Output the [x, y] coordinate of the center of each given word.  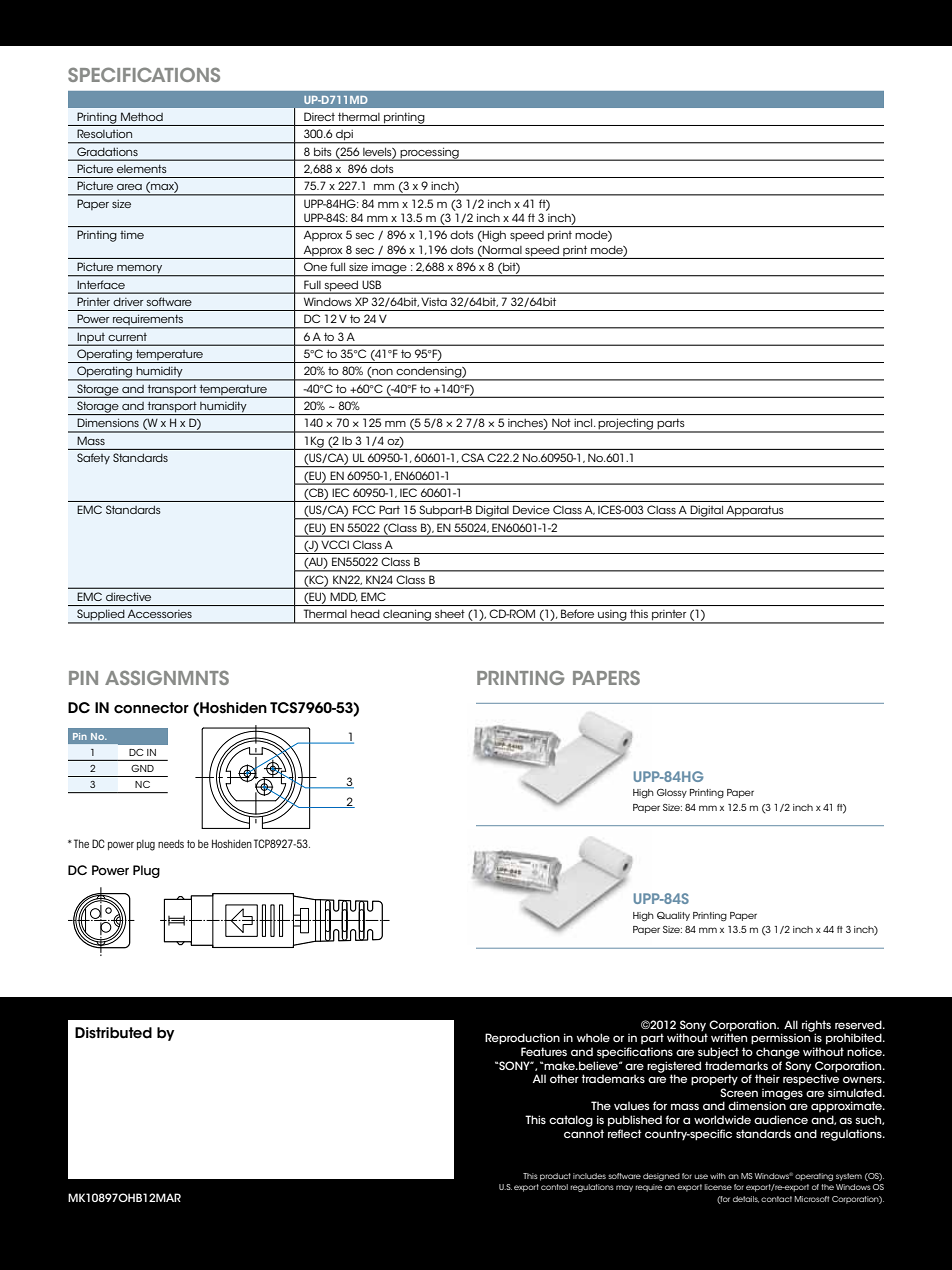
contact [776, 1199]
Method [142, 116]
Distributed [113, 1033]
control [554, 1187]
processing [430, 154]
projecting [626, 425]
